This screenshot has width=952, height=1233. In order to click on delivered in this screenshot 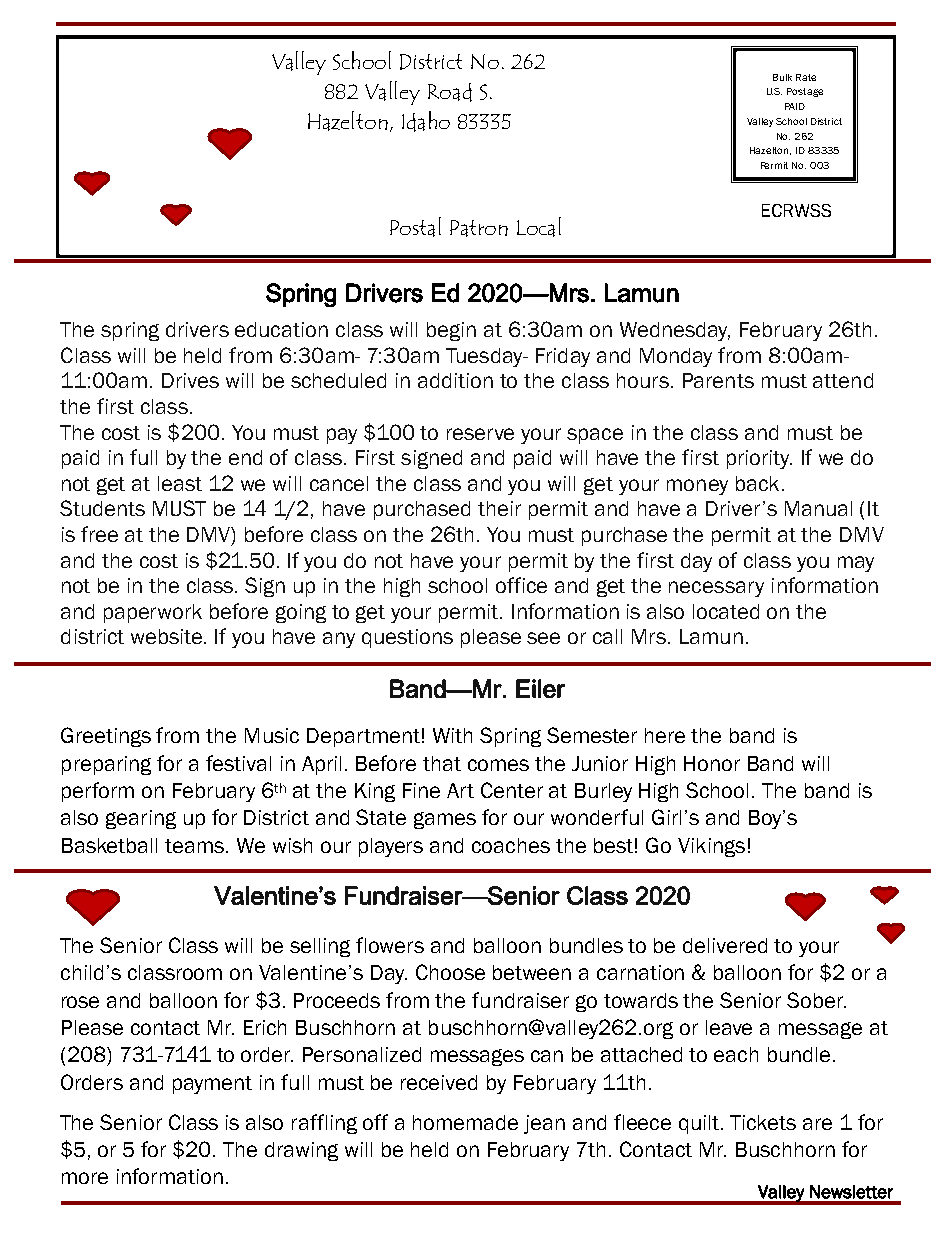, I will do `click(725, 945)`.
